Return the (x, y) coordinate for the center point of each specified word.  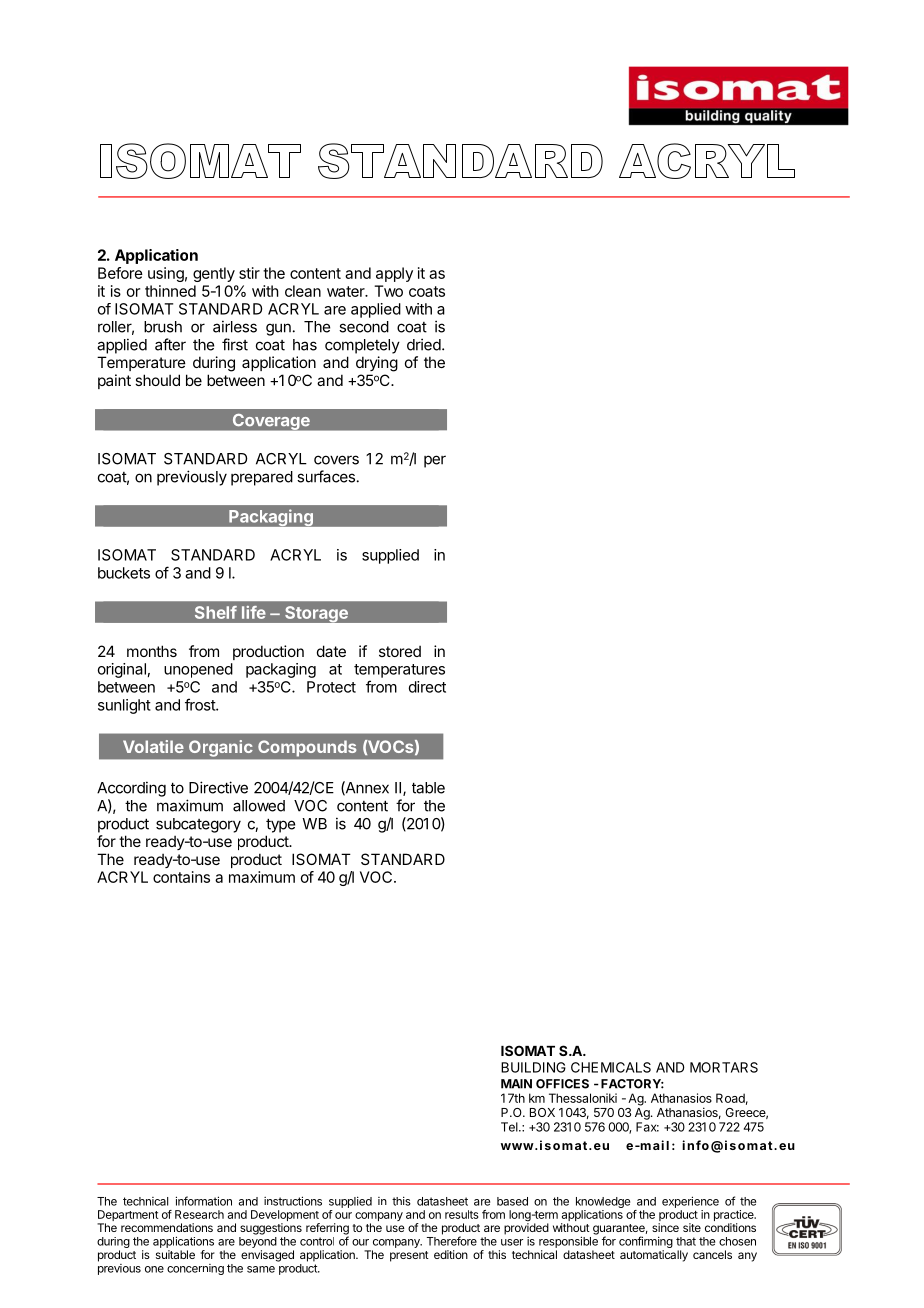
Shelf (216, 612)
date (331, 651)
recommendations (167, 1227)
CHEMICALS (611, 1067)
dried (424, 344)
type (280, 825)
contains (181, 877)
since (665, 1227)
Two (388, 291)
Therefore (452, 1241)
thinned (170, 291)
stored (400, 651)
